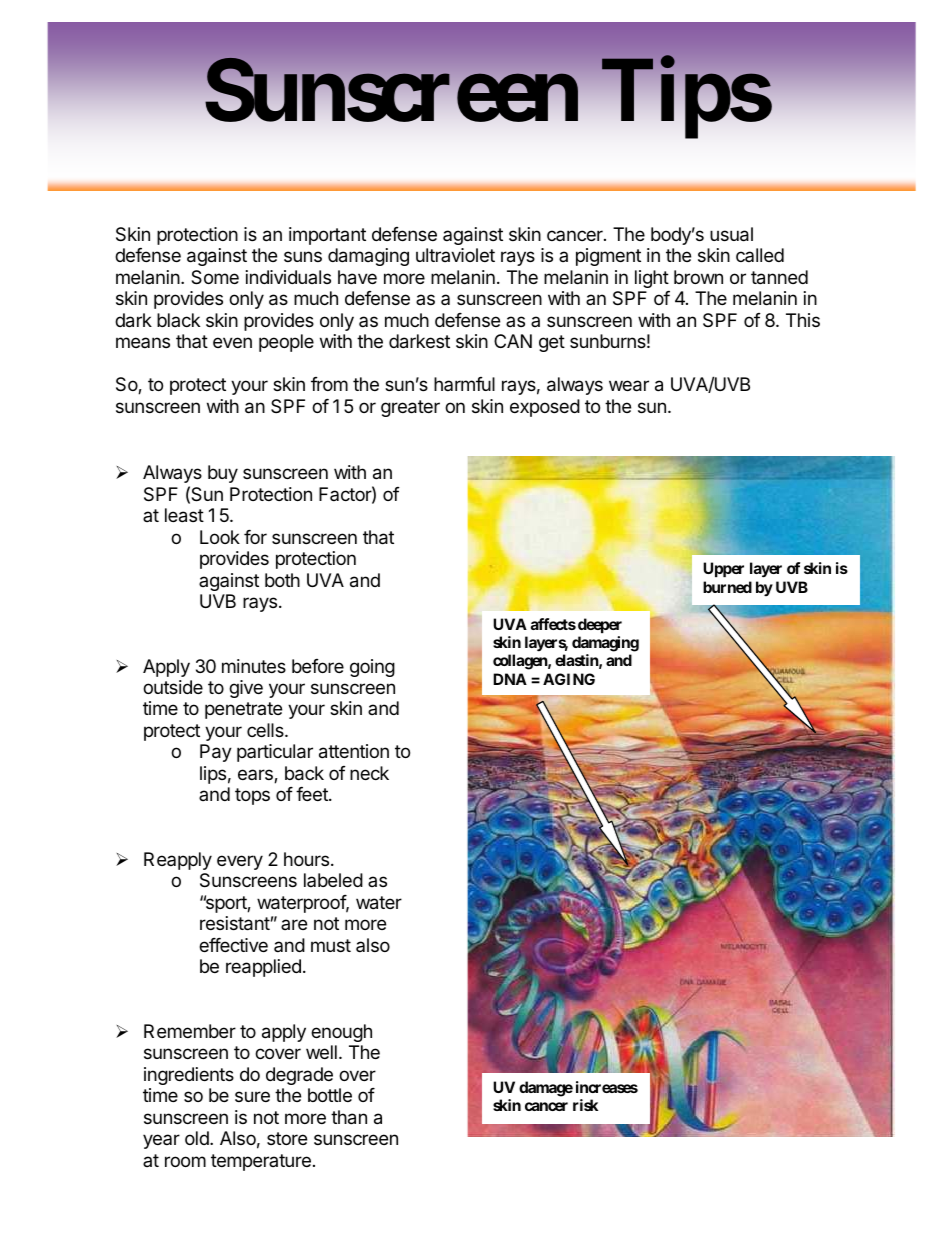  Describe the element at coordinates (727, 587) in the screenshot. I see `burned` at that location.
